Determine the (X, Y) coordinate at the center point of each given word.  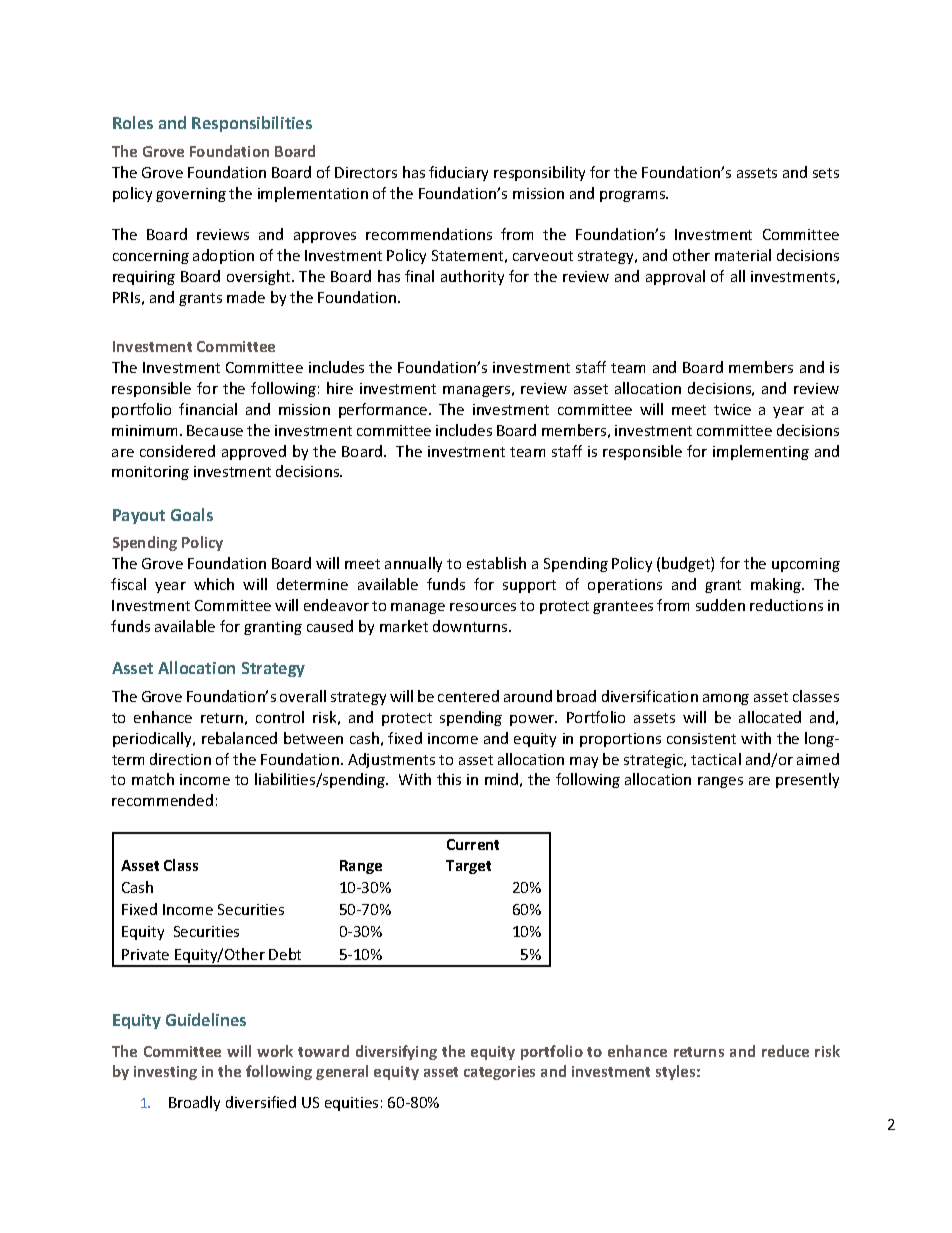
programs (634, 196)
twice (732, 409)
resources (483, 607)
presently (807, 780)
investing (165, 1073)
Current (473, 844)
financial (208, 409)
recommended (162, 800)
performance (384, 410)
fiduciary (458, 173)
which (214, 584)
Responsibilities (252, 124)
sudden (720, 605)
